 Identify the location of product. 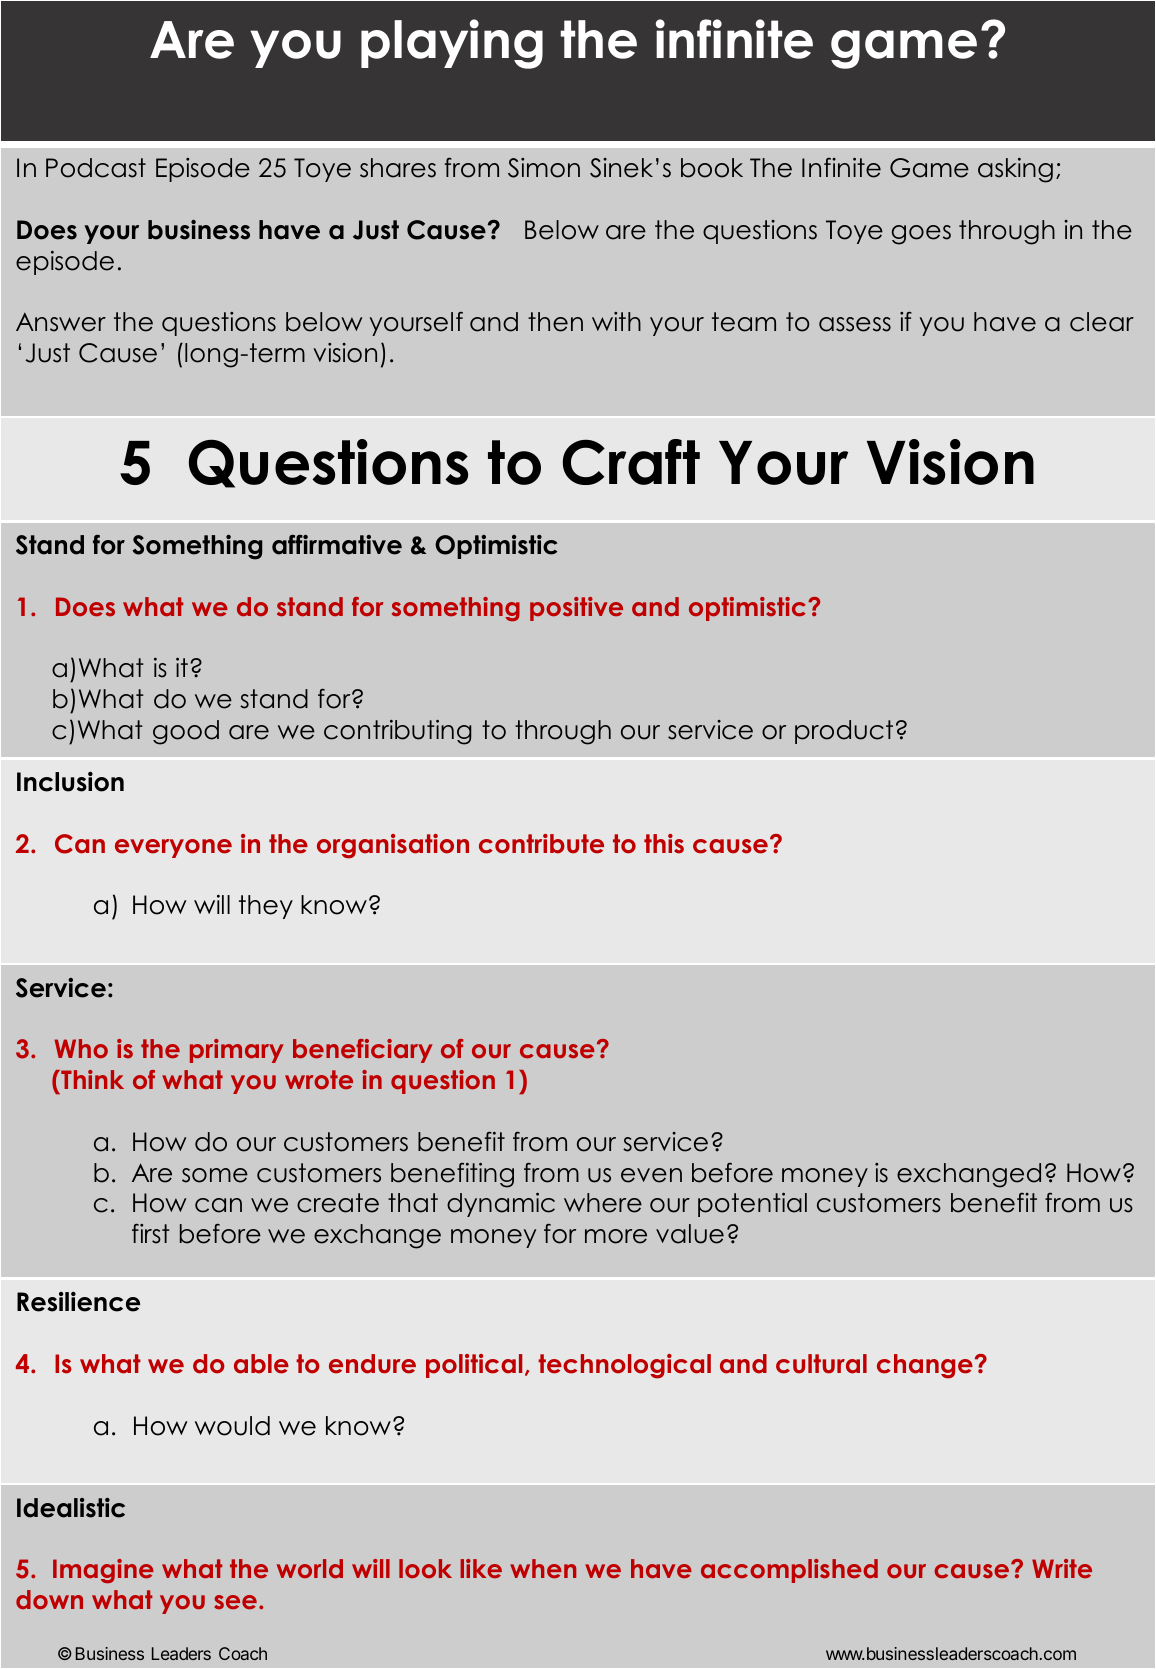
(844, 732).
